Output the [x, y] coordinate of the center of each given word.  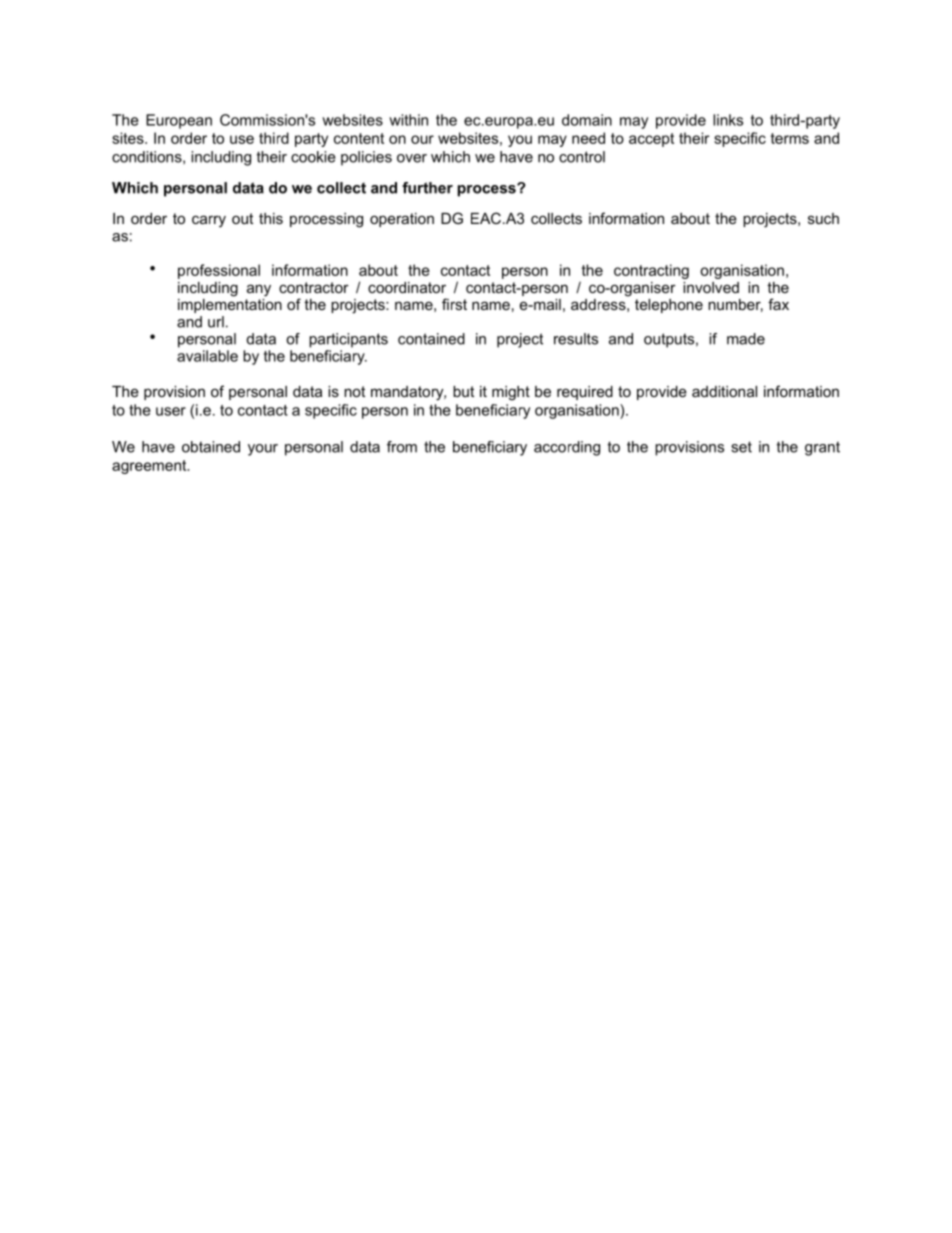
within [408, 120]
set [741, 447]
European [179, 121]
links [728, 120]
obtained [211, 447]
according [567, 448]
